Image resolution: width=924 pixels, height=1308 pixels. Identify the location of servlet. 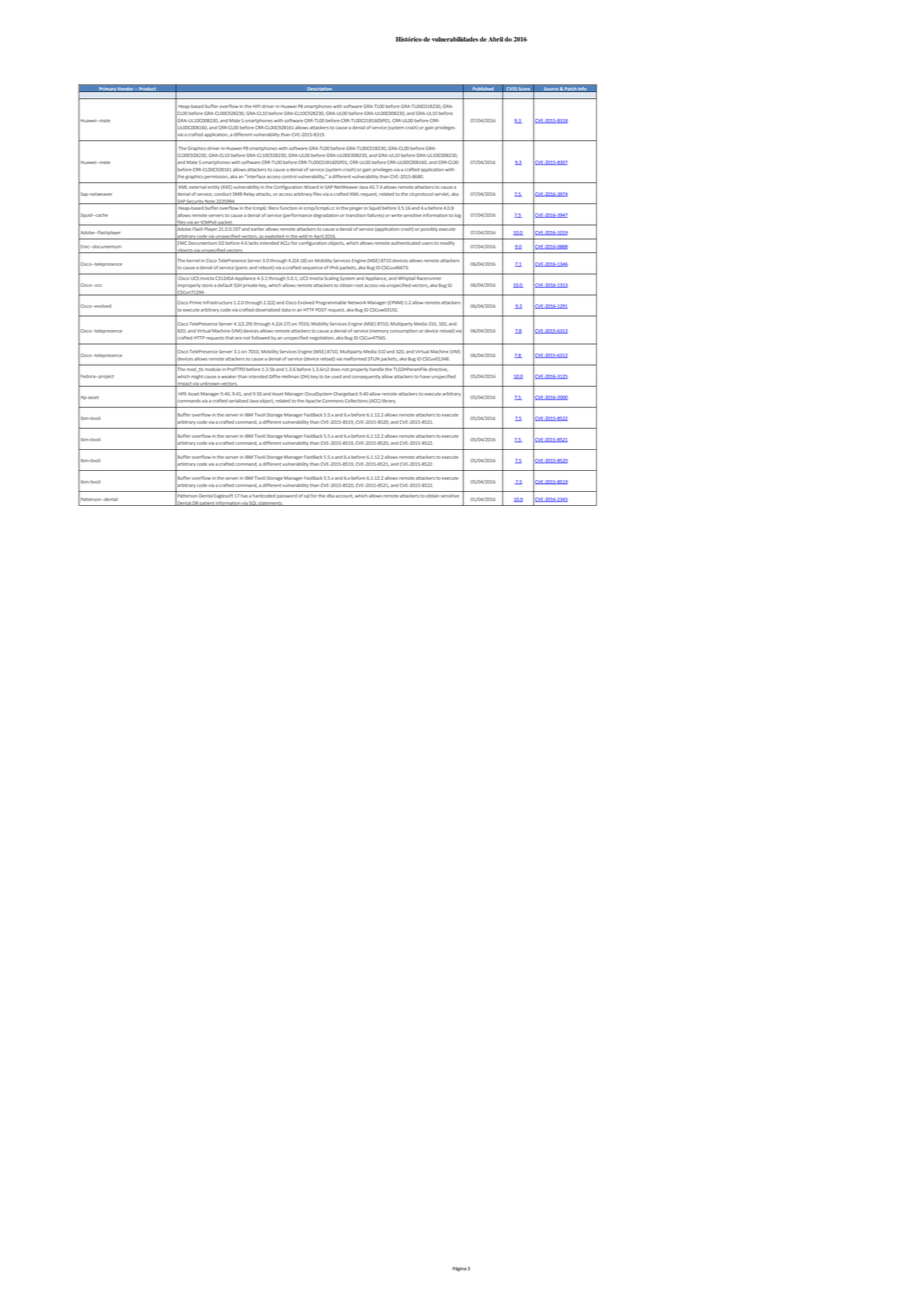
(442, 194).
